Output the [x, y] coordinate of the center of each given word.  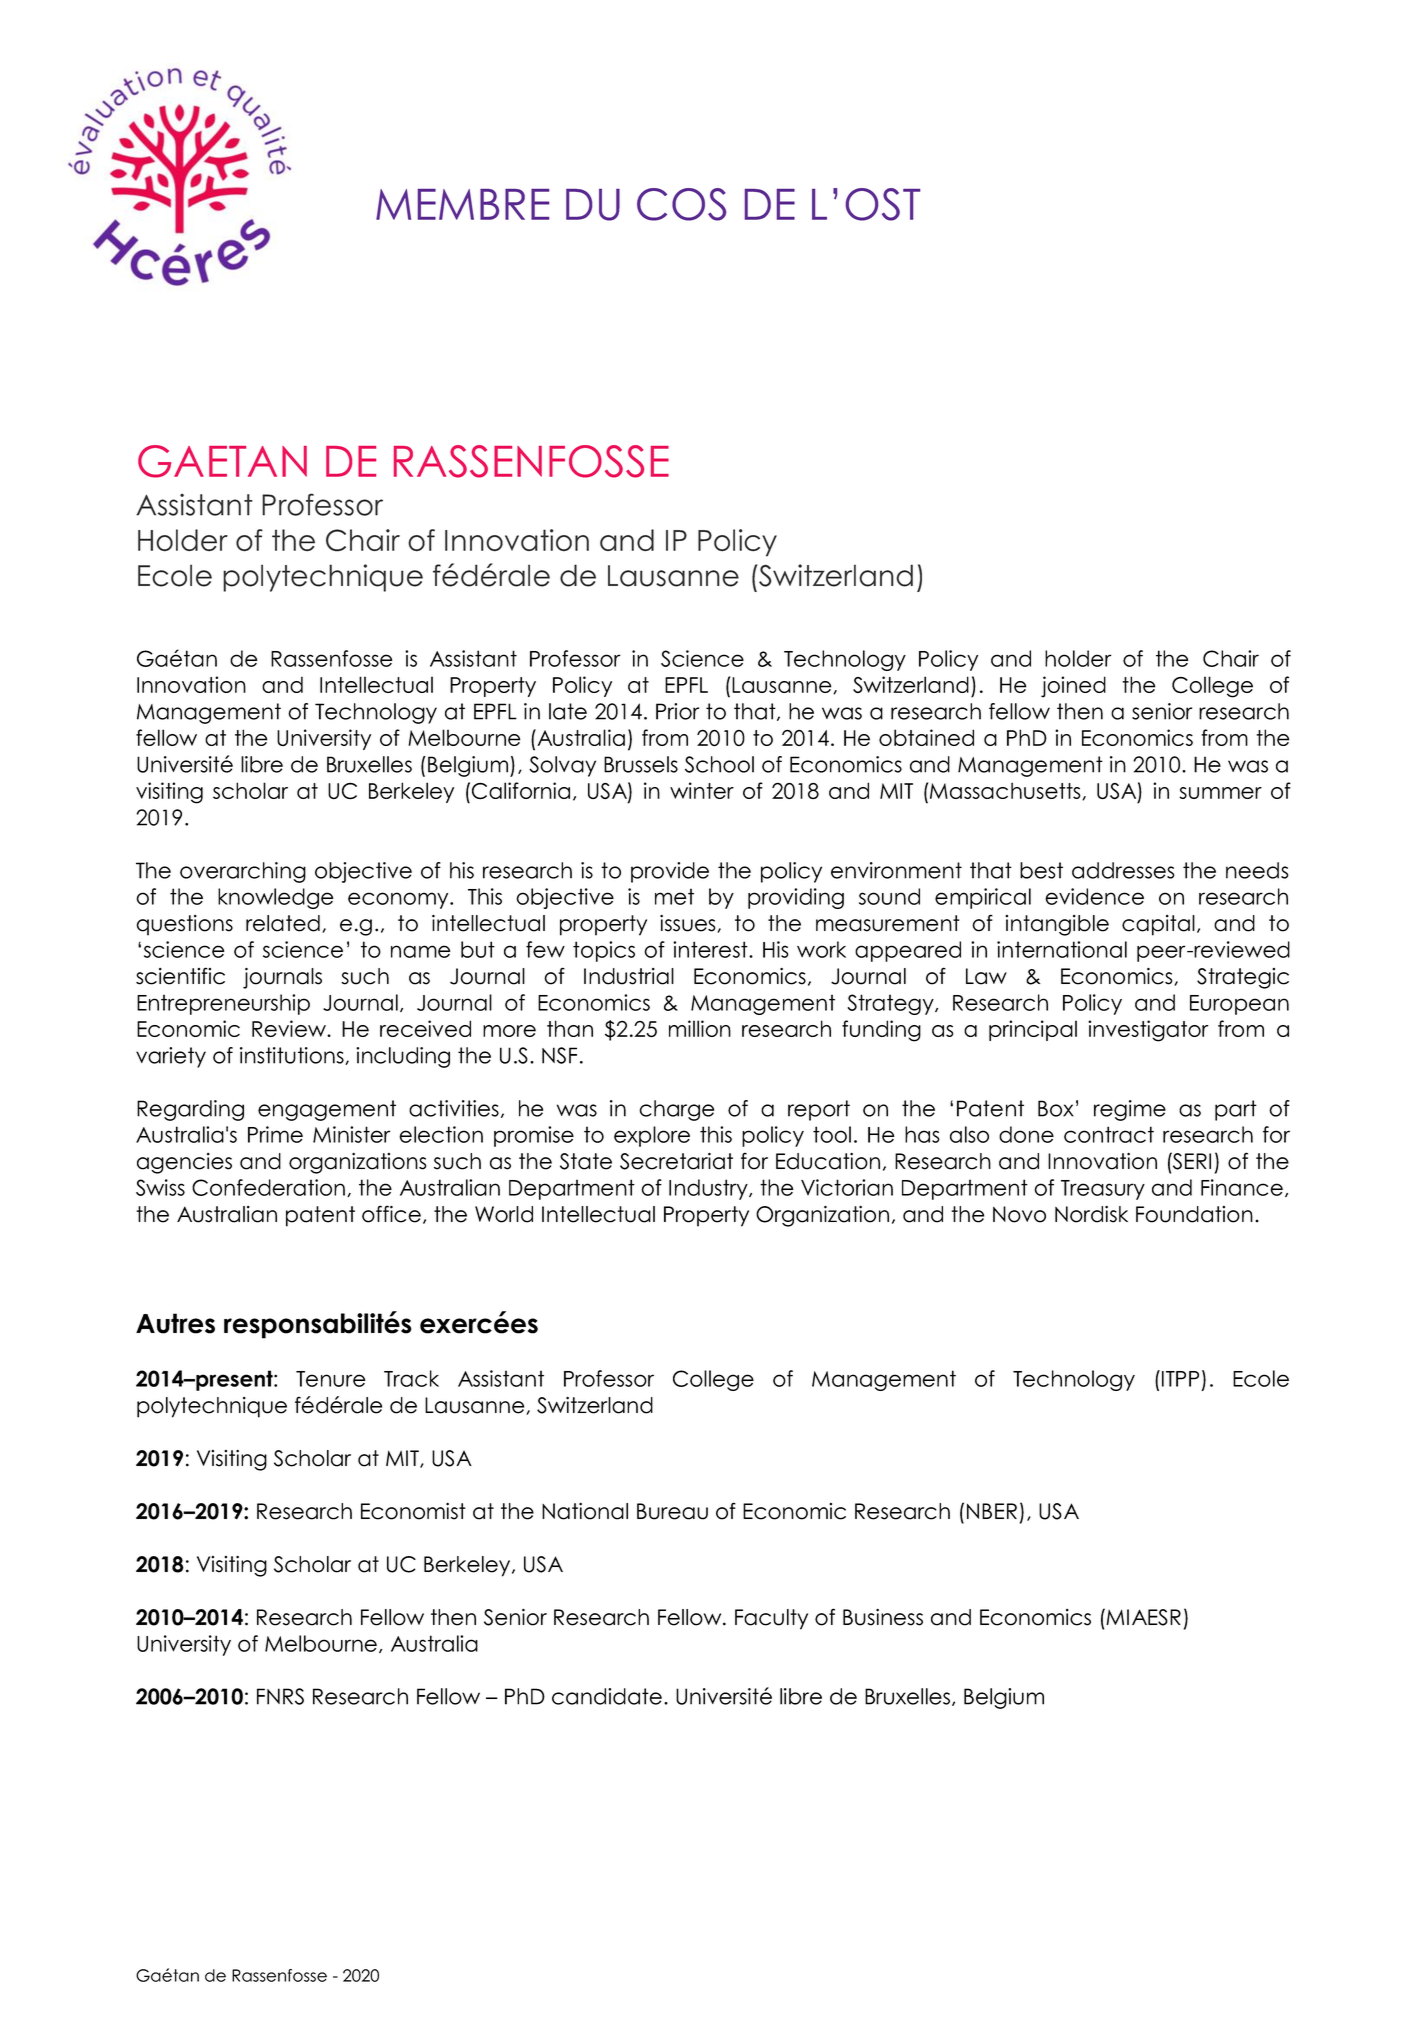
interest [711, 949]
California [519, 791]
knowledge [276, 898]
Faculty [771, 1619]
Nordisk [1091, 1214]
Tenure [331, 1379]
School [719, 764]
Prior [677, 711]
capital [1158, 925]
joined [1073, 687]
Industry [709, 1189]
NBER [992, 1511]
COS [681, 204]
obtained [926, 737]
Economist [413, 1511]
